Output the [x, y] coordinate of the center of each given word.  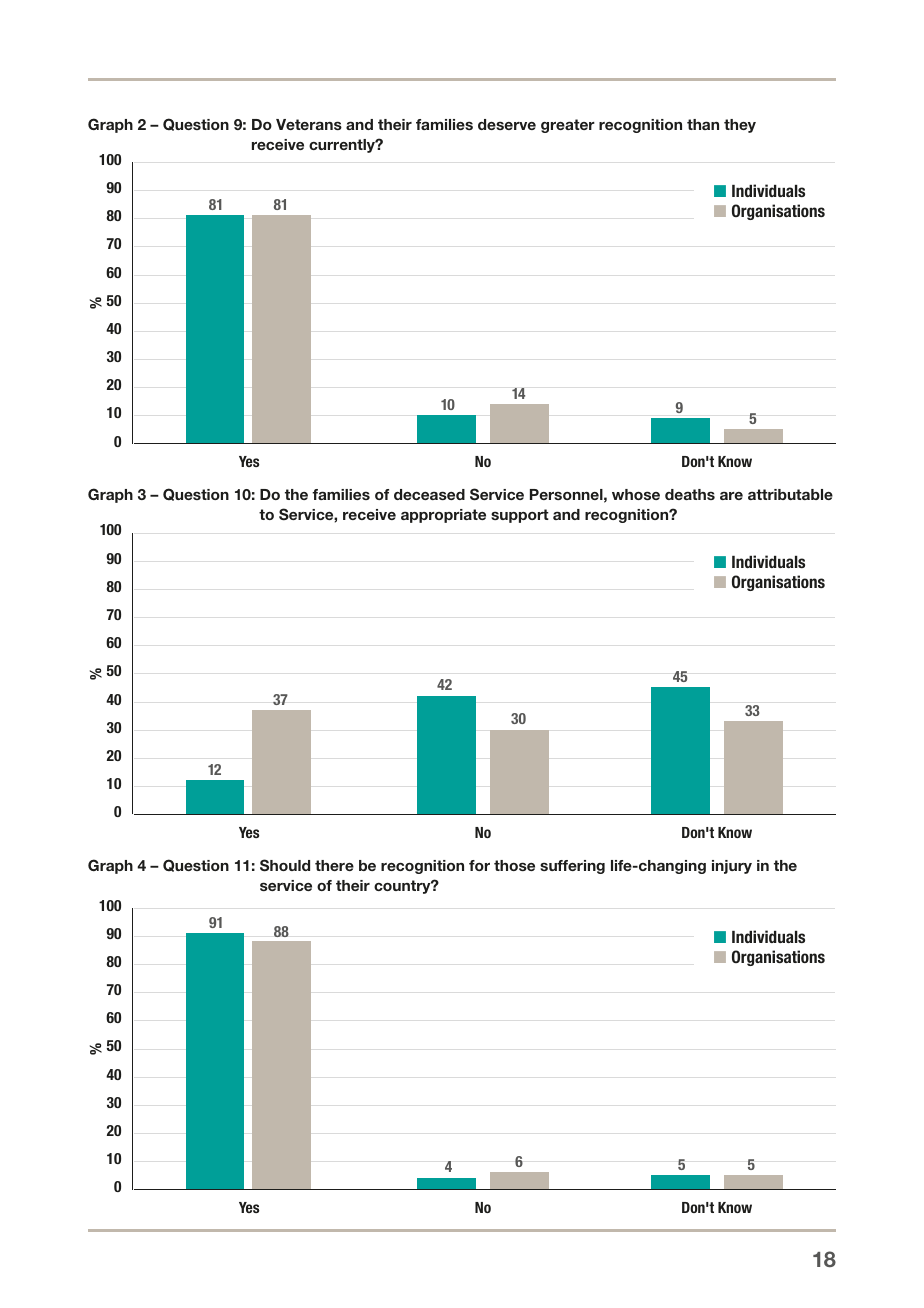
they [740, 126]
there [334, 865]
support [520, 516]
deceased [429, 494]
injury [732, 867]
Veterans [309, 124]
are [731, 496]
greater [568, 126]
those [514, 865]
